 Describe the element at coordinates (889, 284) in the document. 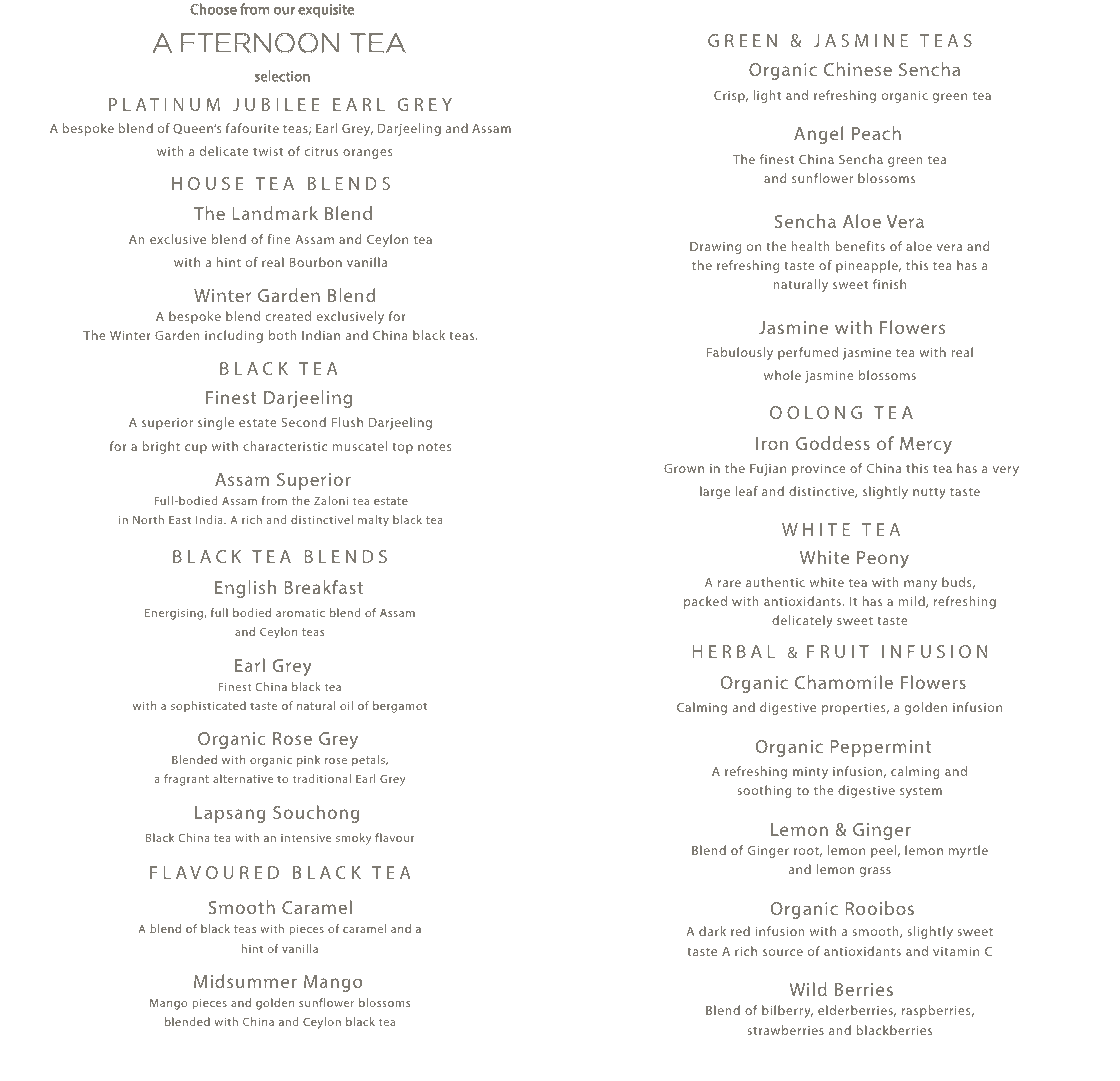

I see `finish` at that location.
